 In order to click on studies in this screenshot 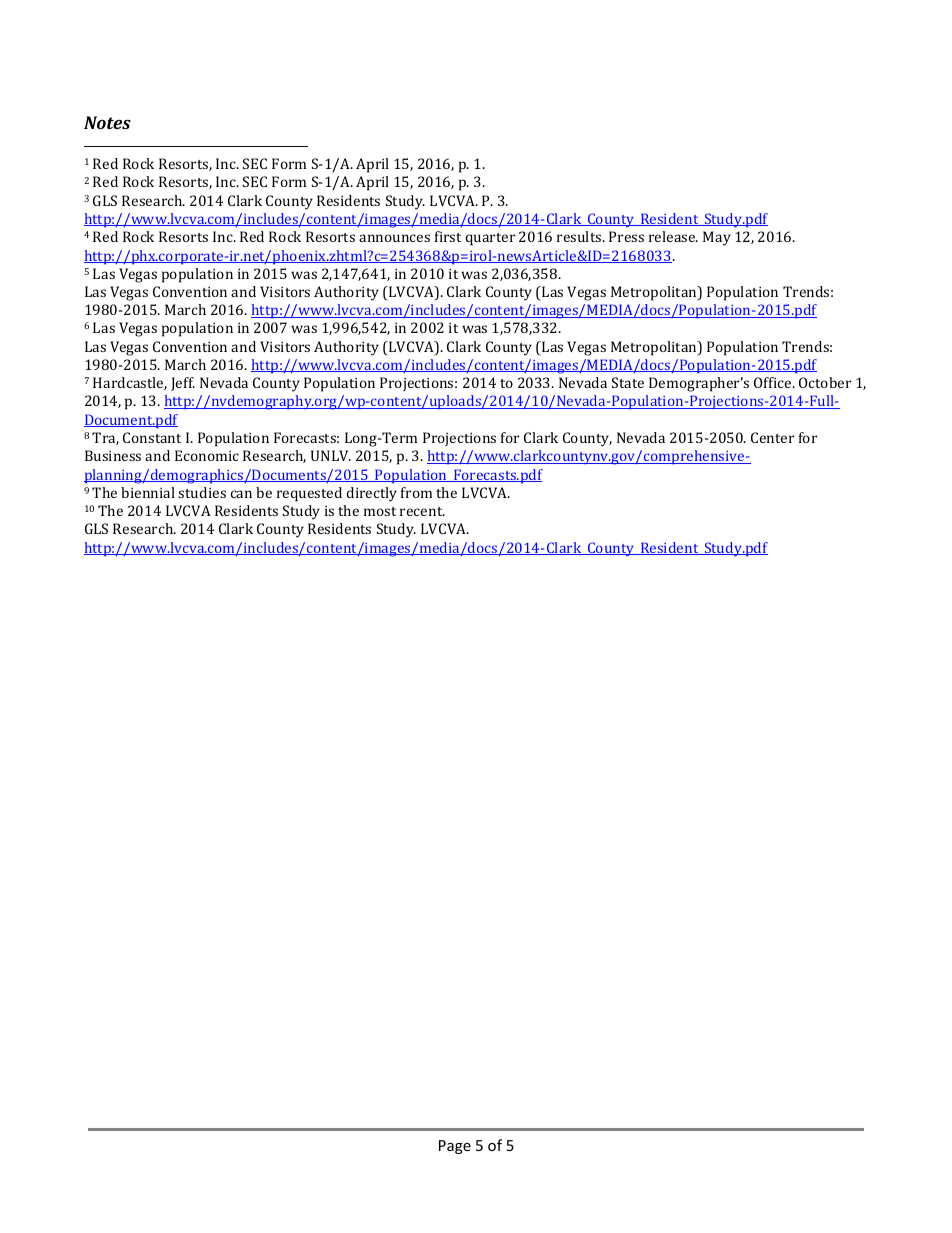, I will do `click(202, 492)`.
